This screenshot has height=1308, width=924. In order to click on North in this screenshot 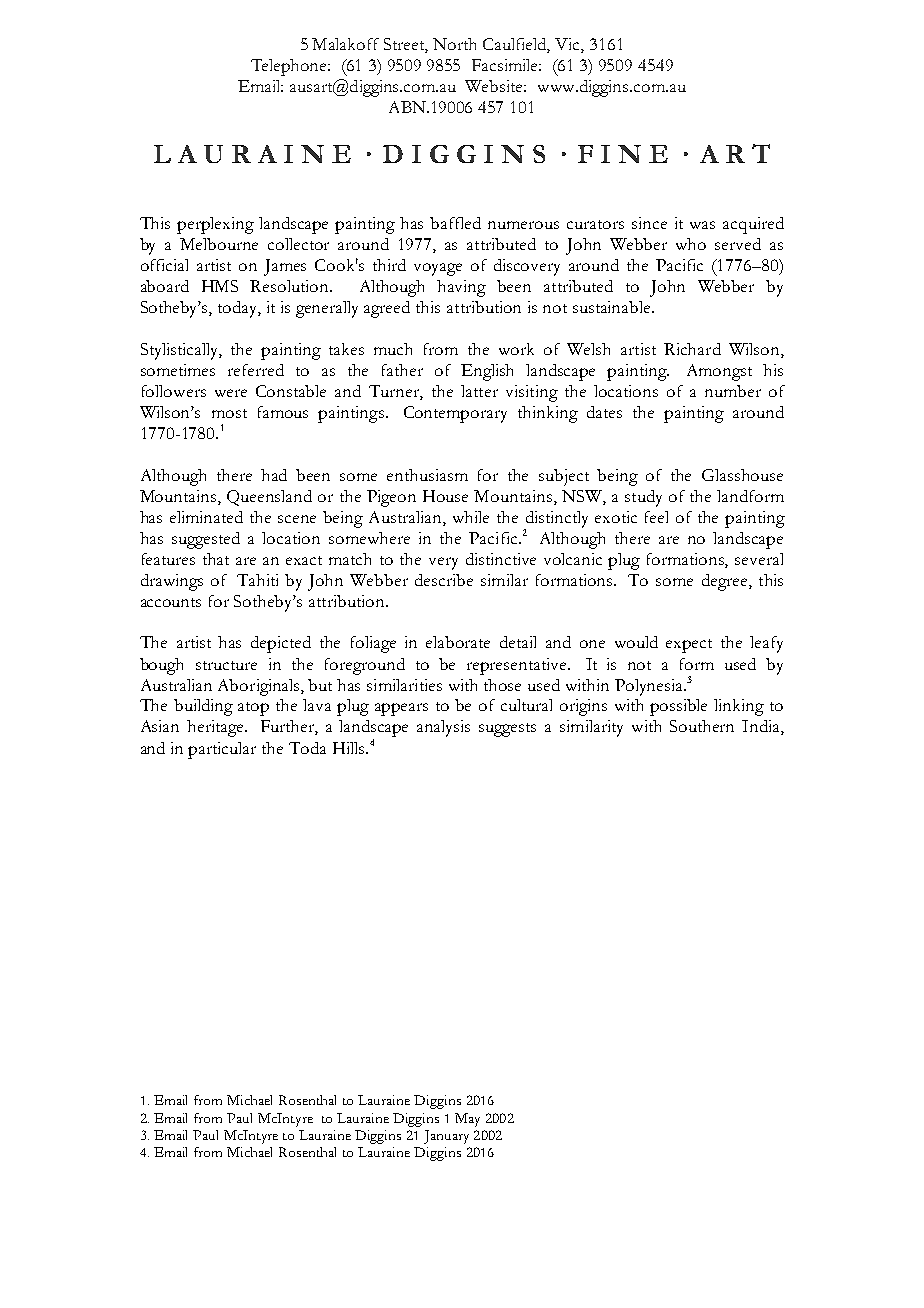, I will do `click(454, 44)`.
